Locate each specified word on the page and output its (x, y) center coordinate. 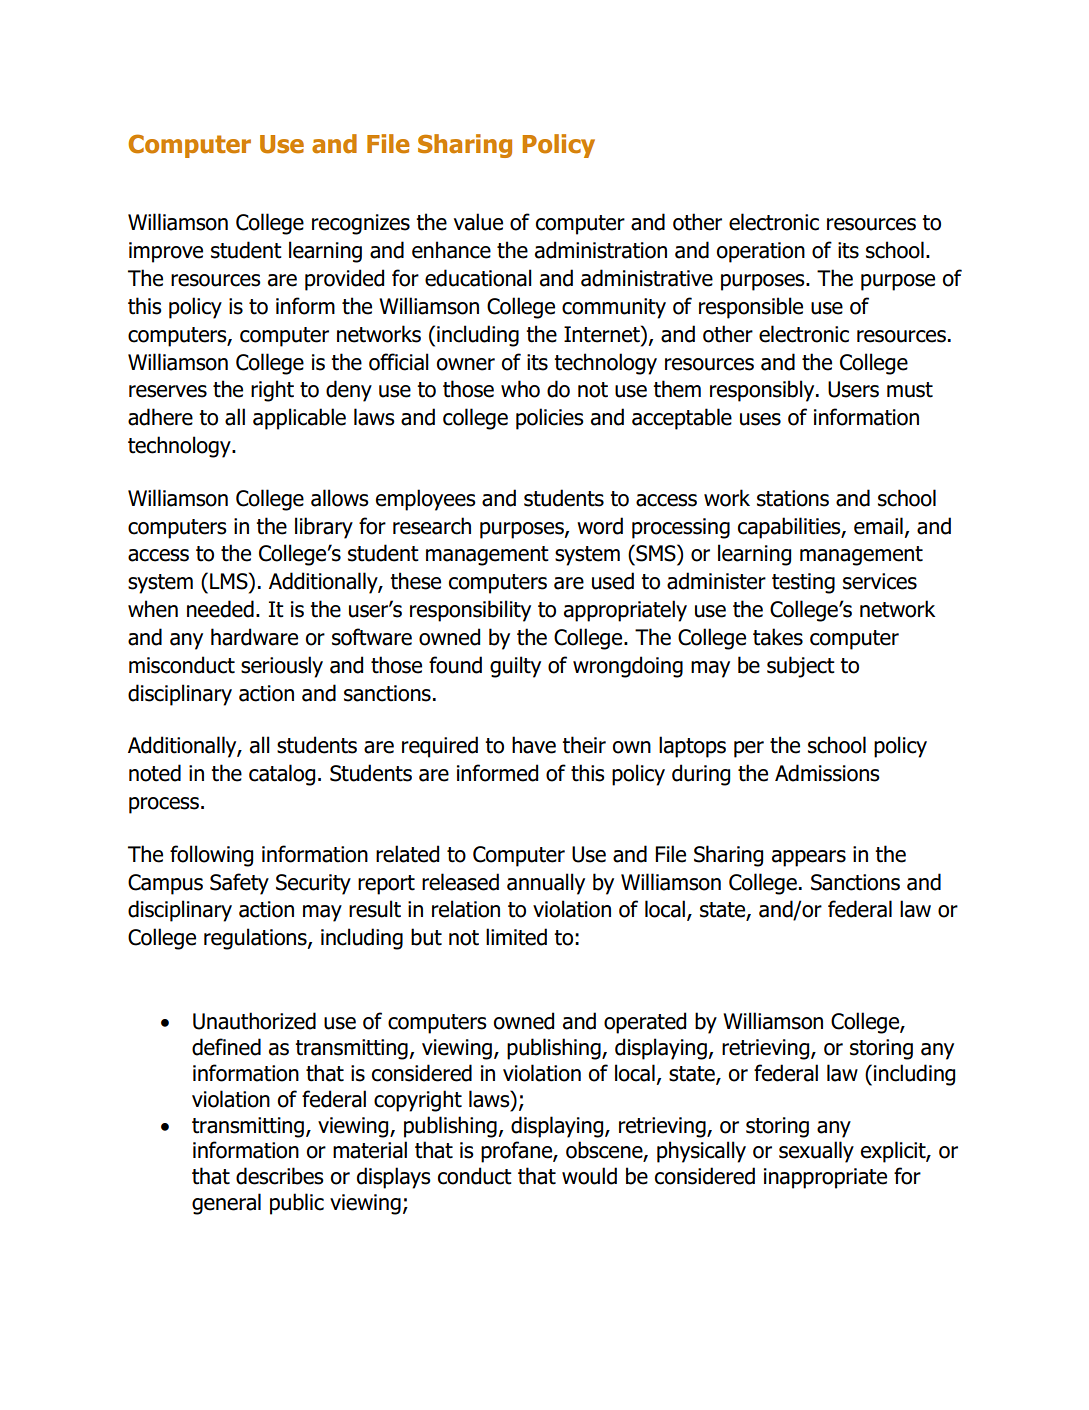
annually (546, 884)
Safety (239, 884)
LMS (230, 581)
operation (761, 252)
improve (166, 252)
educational (478, 278)
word (600, 526)
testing (803, 583)
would (589, 1176)
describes (280, 1176)
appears (809, 858)
